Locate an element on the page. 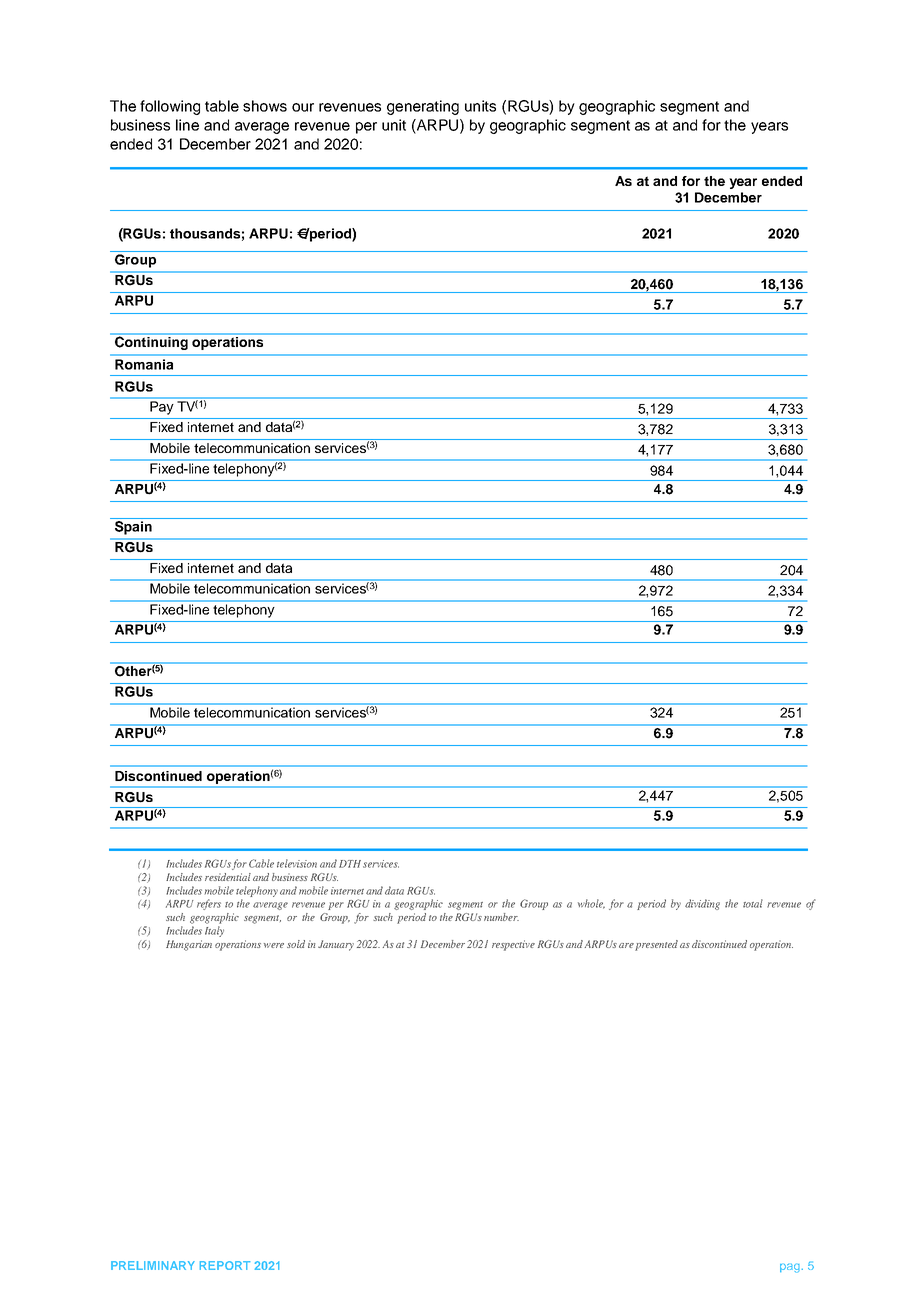  our is located at coordinates (303, 107).
